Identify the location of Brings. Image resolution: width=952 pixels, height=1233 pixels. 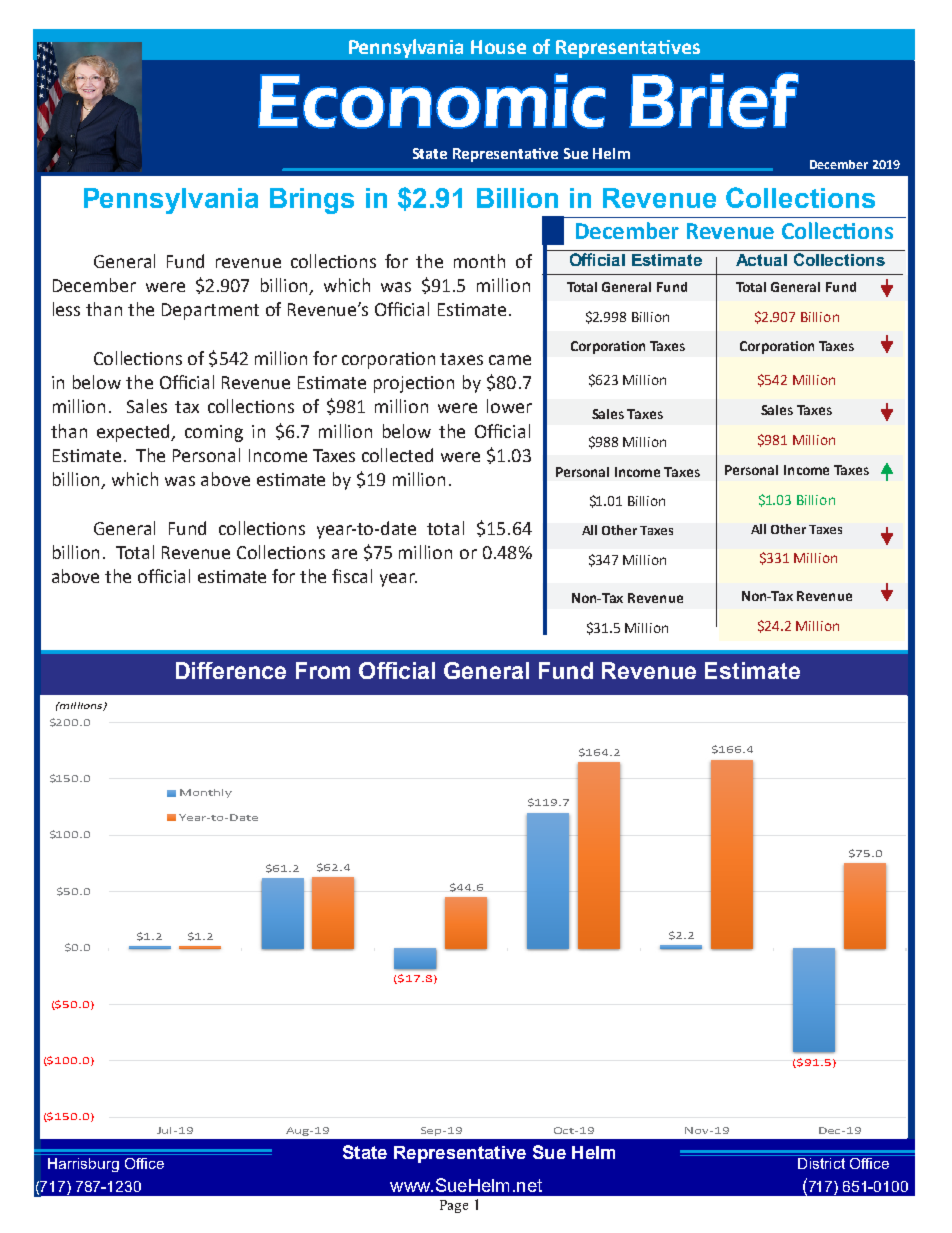
(312, 201).
